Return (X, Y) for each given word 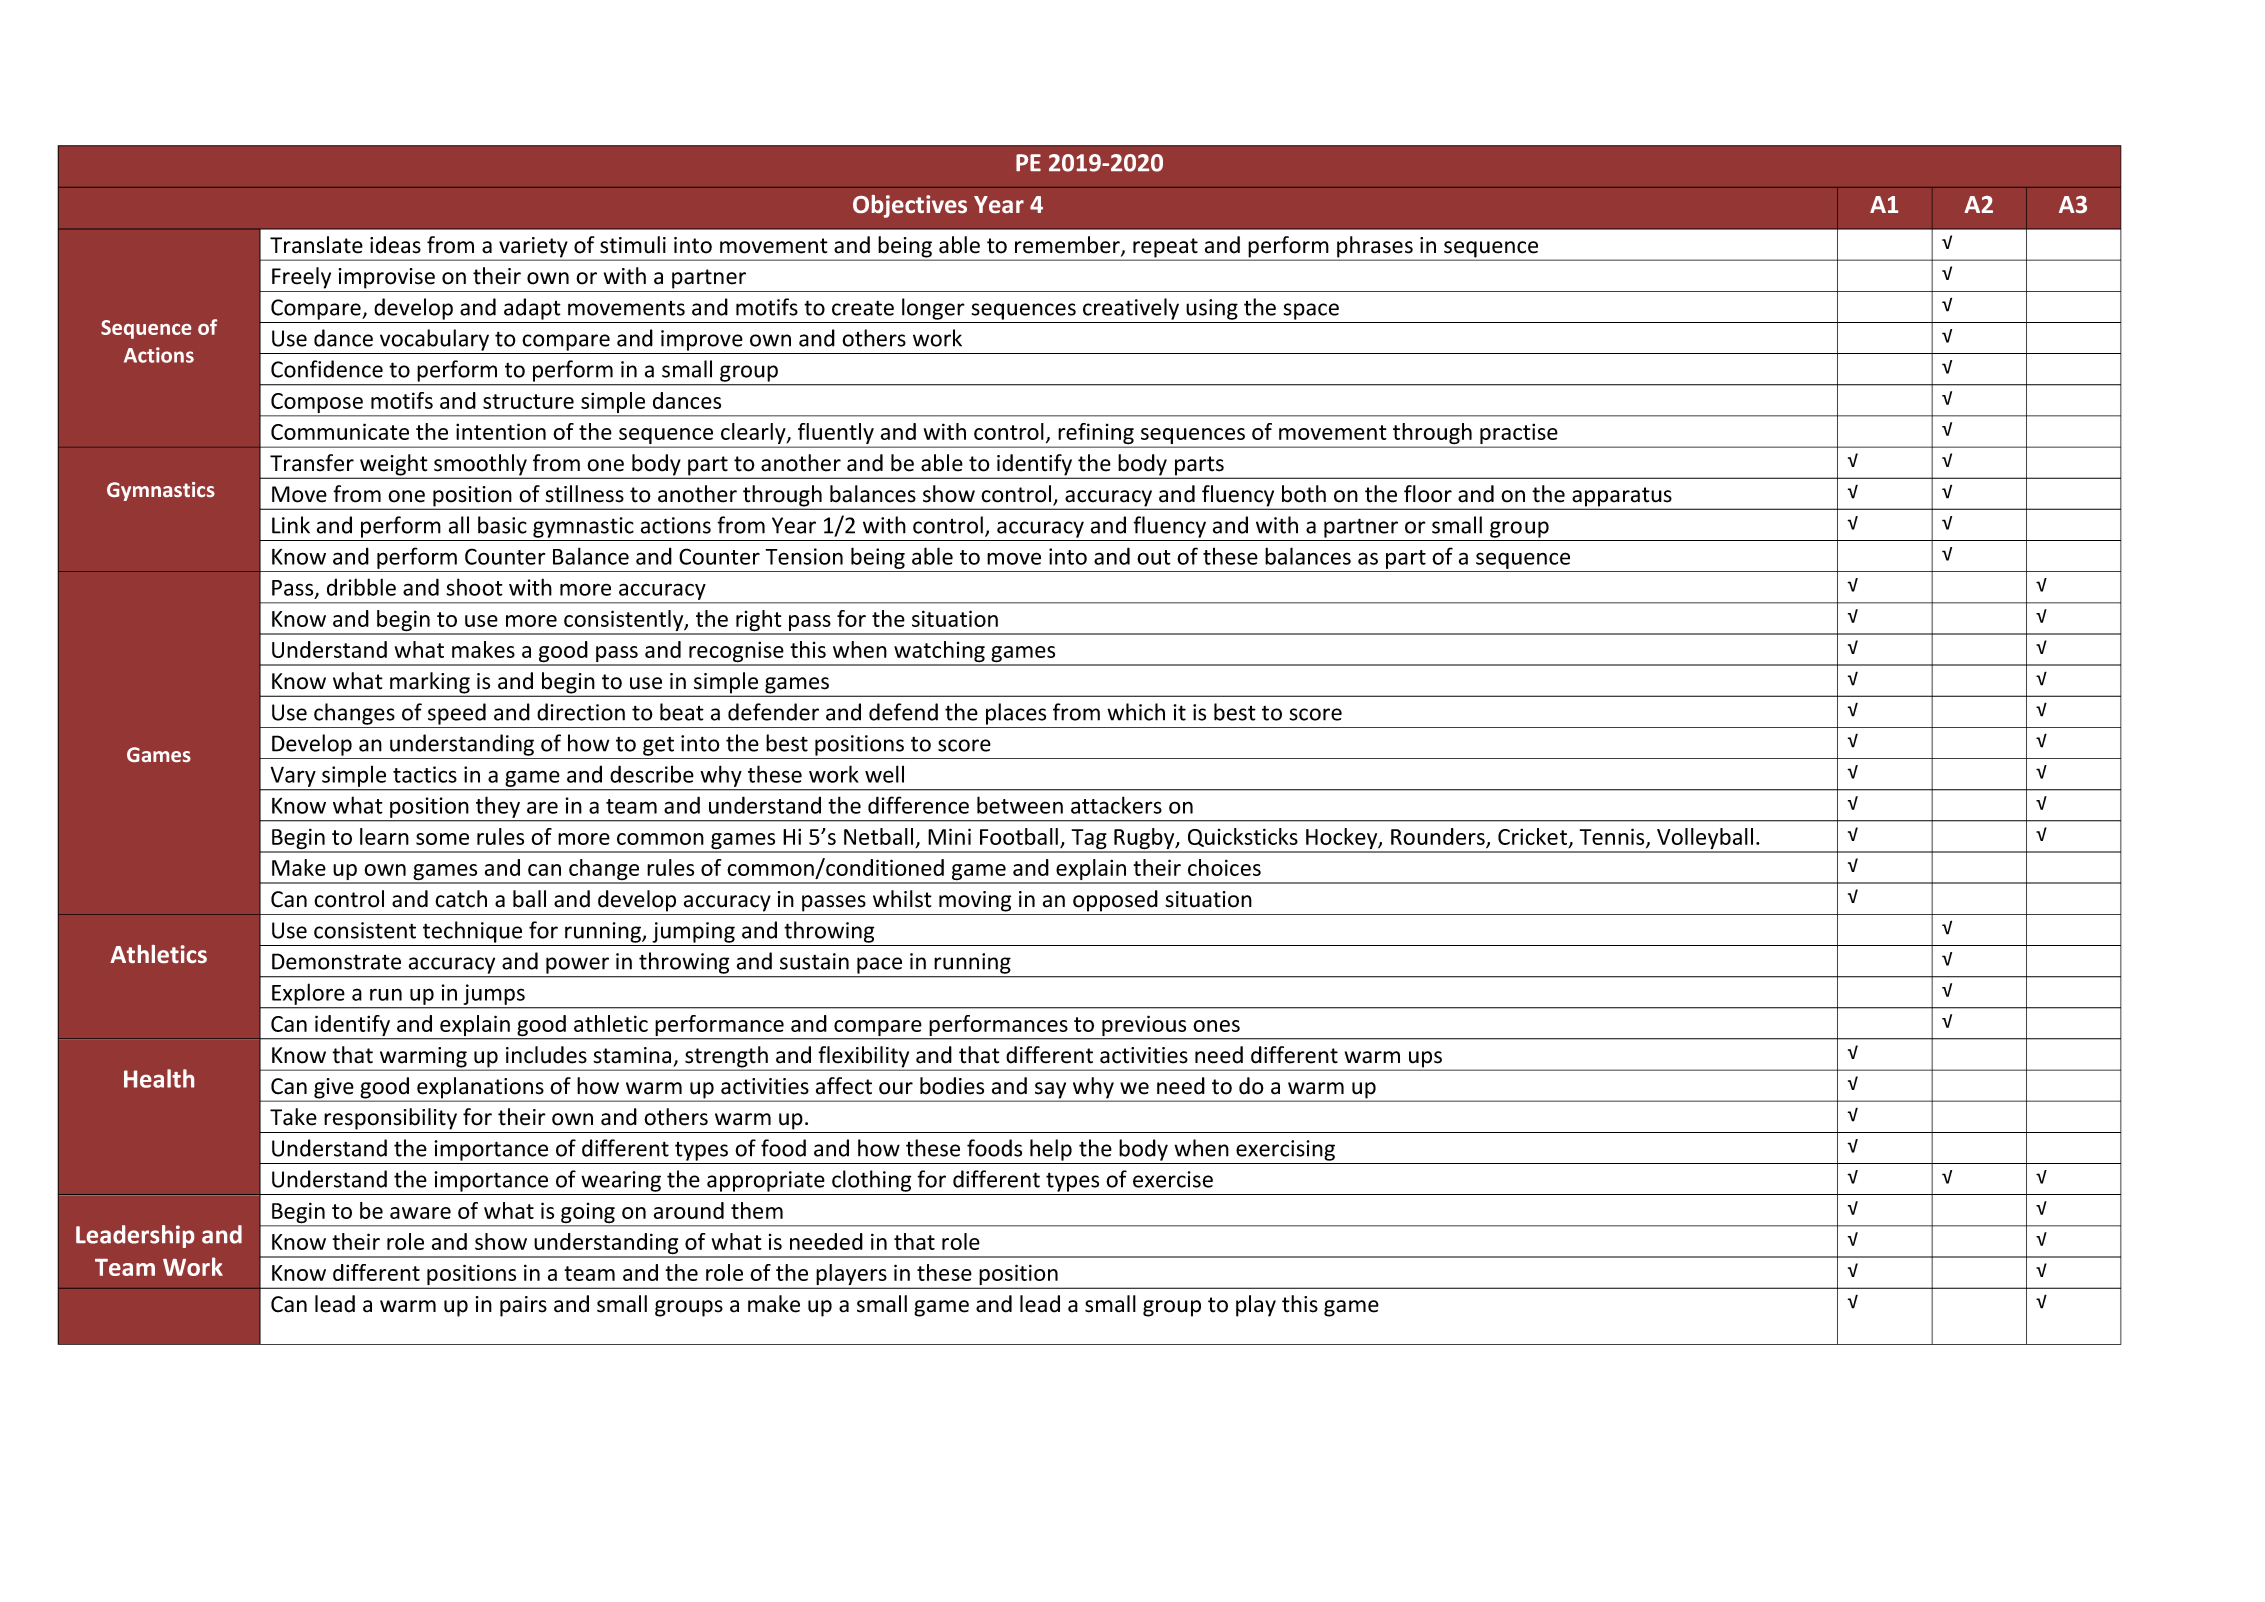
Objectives (910, 206)
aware (420, 1213)
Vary (293, 777)
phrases (1375, 248)
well (884, 774)
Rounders (1439, 838)
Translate (316, 245)
